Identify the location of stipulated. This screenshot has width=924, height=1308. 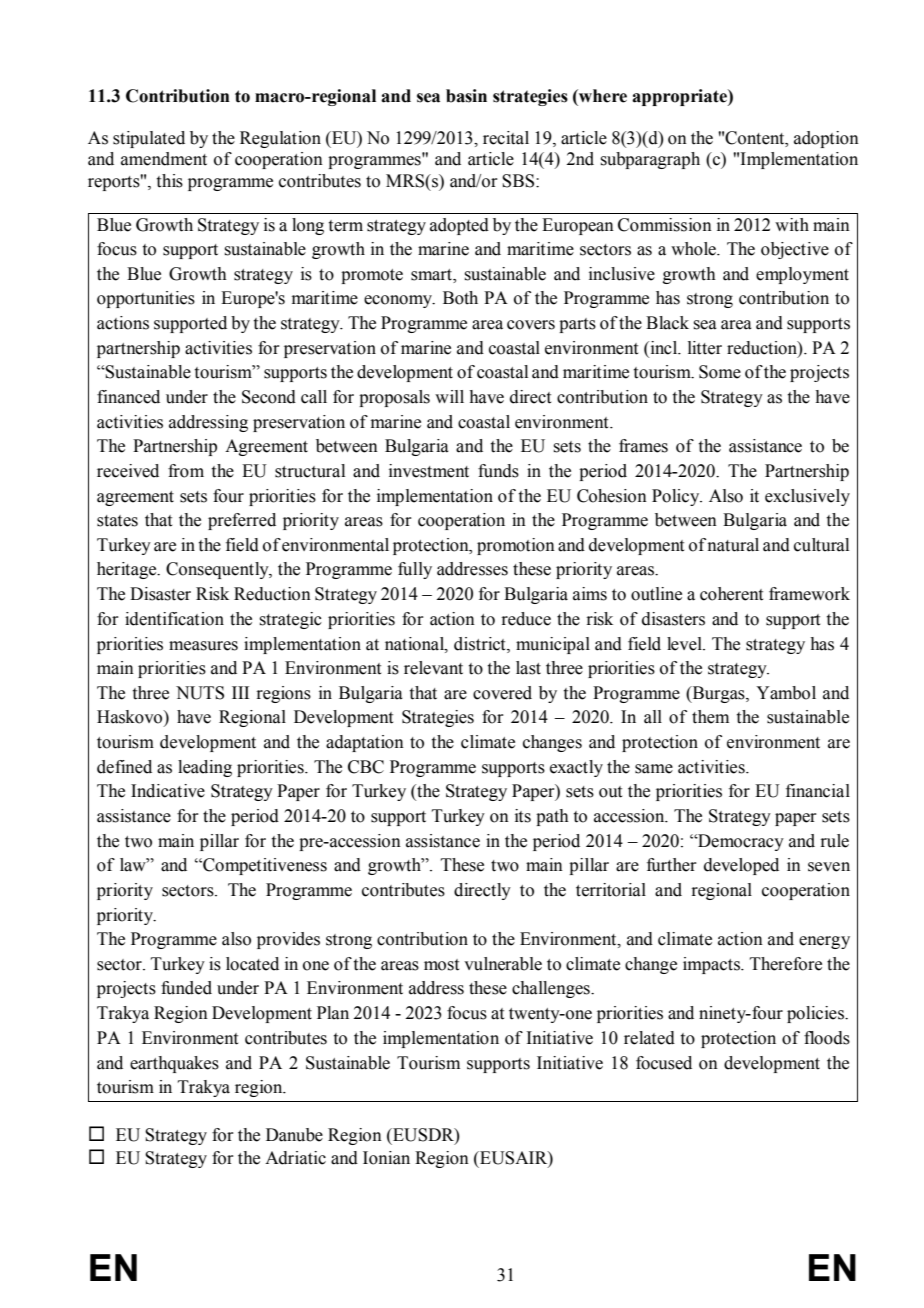
(149, 139).
